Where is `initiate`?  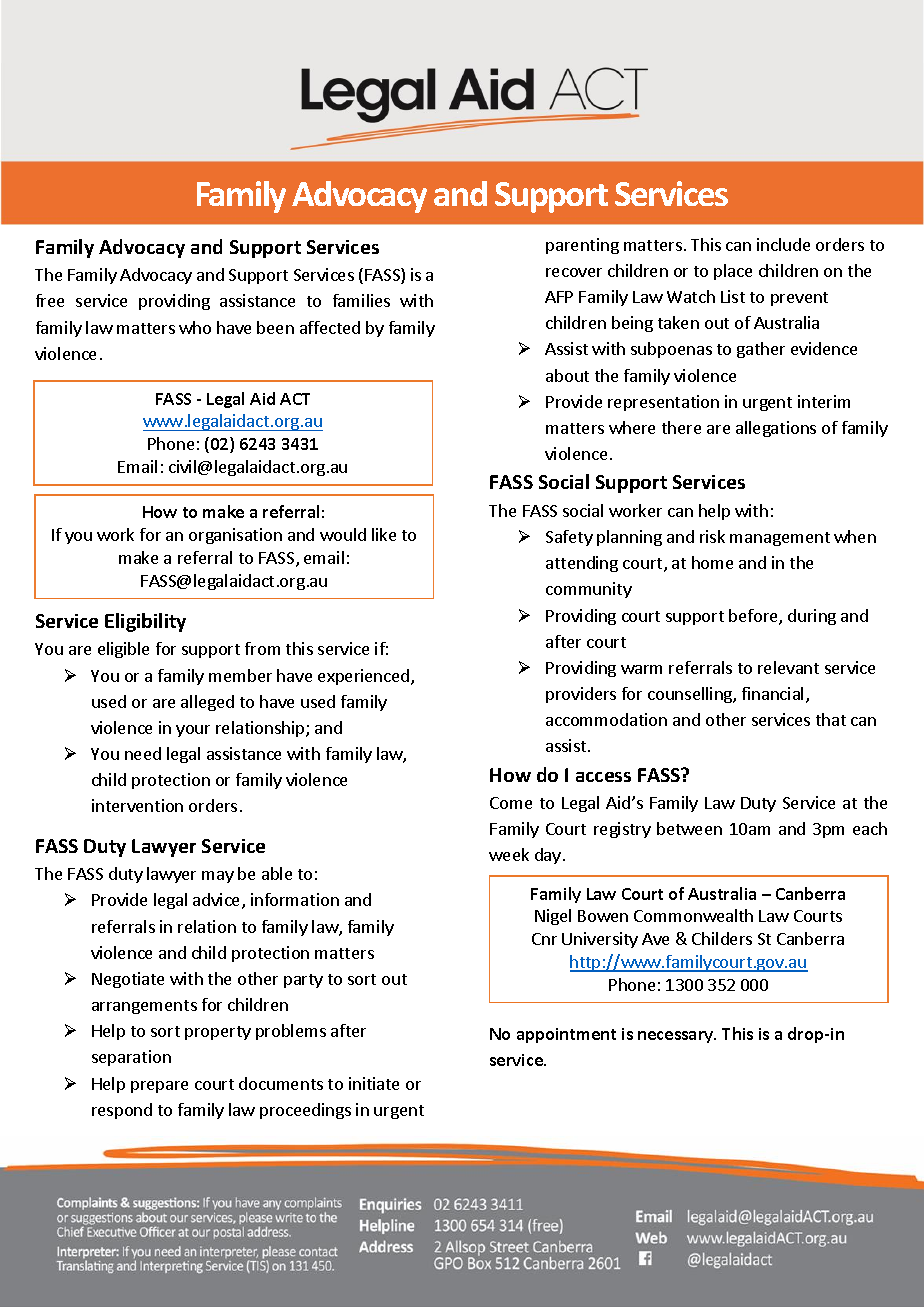
initiate is located at coordinates (374, 1083).
